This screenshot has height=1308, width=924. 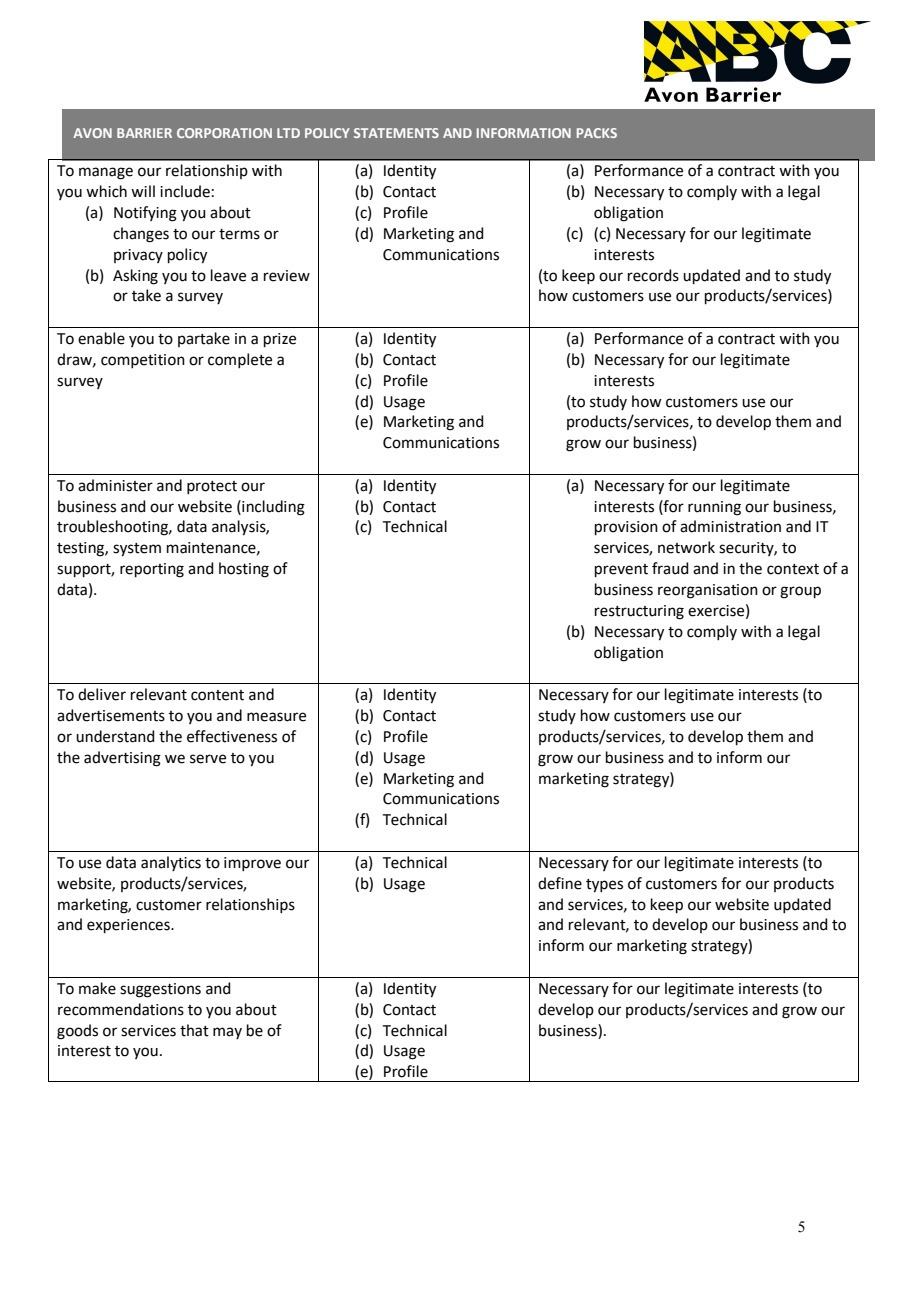 What do you see at coordinates (160, 990) in the screenshot?
I see `suggestions` at bounding box center [160, 990].
